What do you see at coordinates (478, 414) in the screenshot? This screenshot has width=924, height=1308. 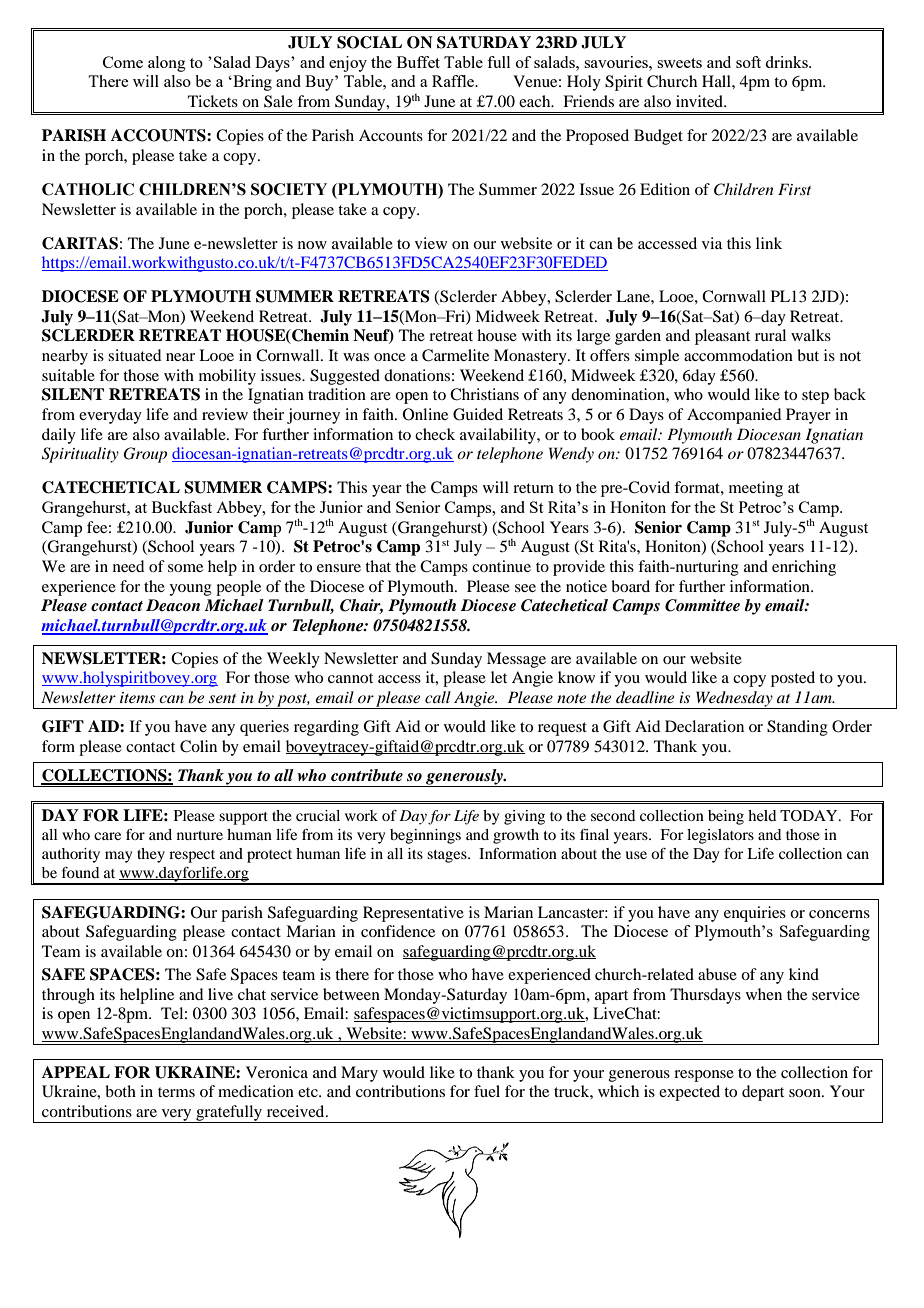 I see `Guided` at bounding box center [478, 414].
